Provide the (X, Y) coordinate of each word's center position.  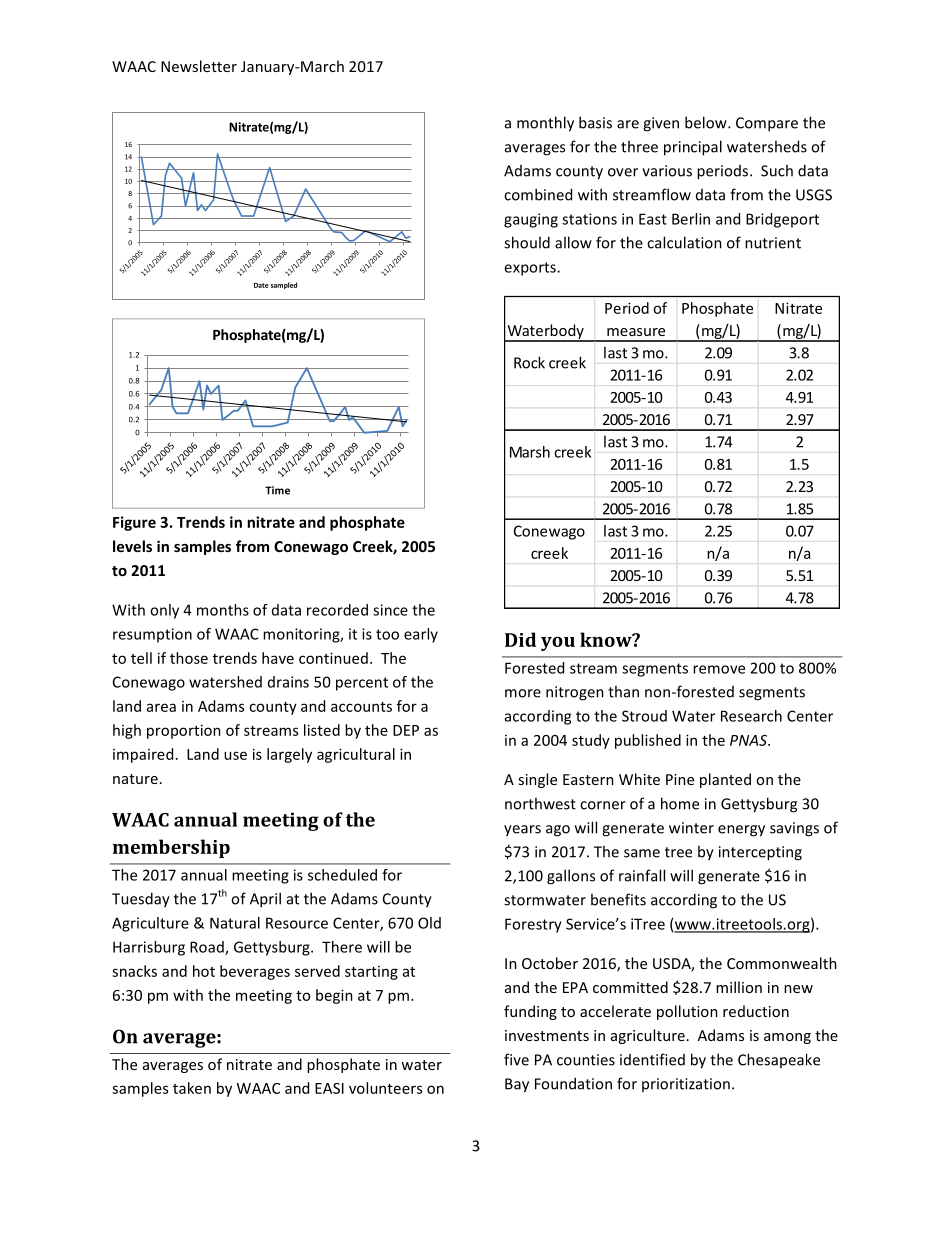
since (390, 610)
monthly (545, 124)
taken (192, 1088)
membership (171, 848)
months (223, 610)
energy (741, 831)
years (522, 831)
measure (636, 332)
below (707, 122)
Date (261, 285)
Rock (529, 362)
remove (719, 669)
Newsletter (199, 66)
